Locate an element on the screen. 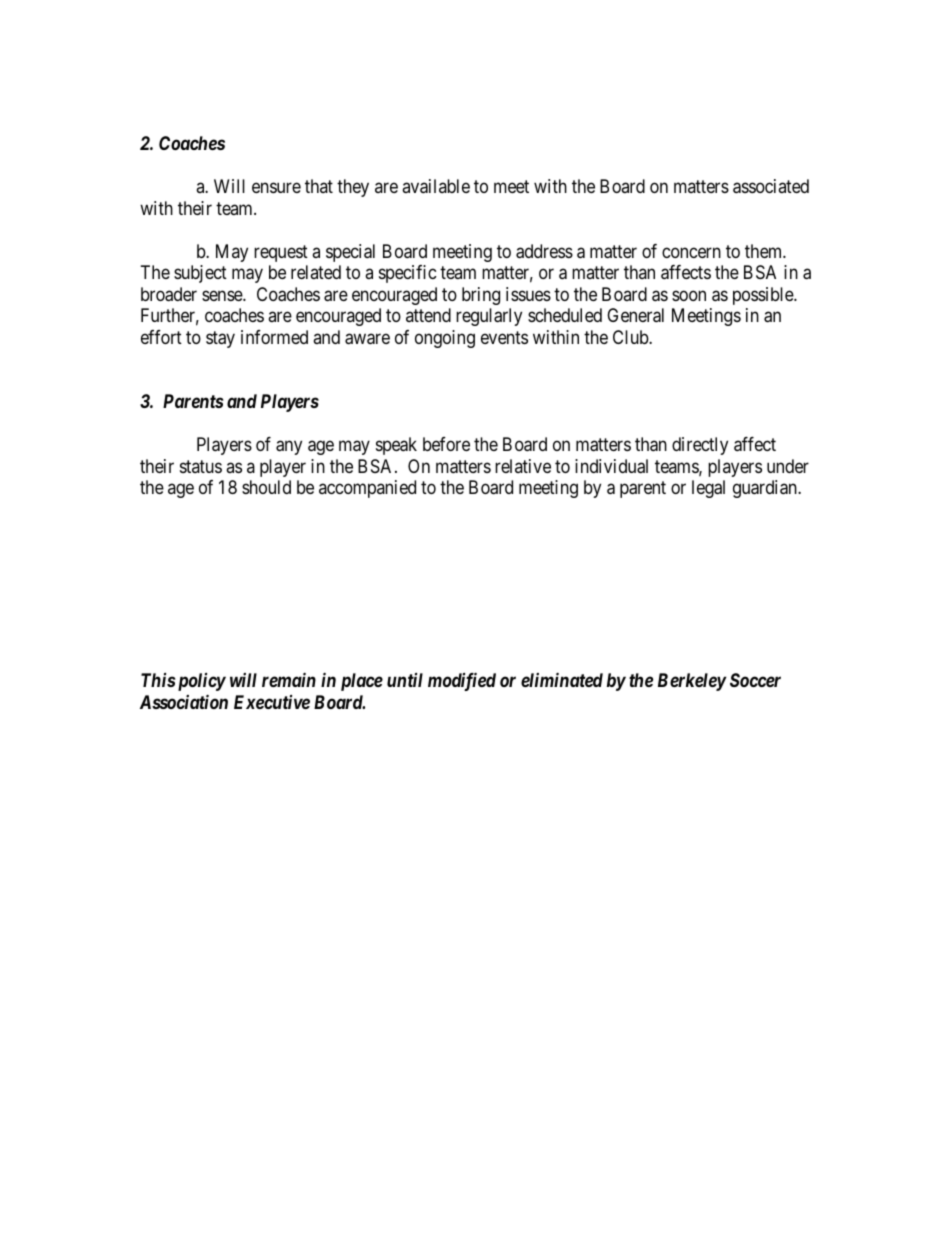 Image resolution: width=952 pixels, height=1233 pixels. legal is located at coordinates (708, 489).
